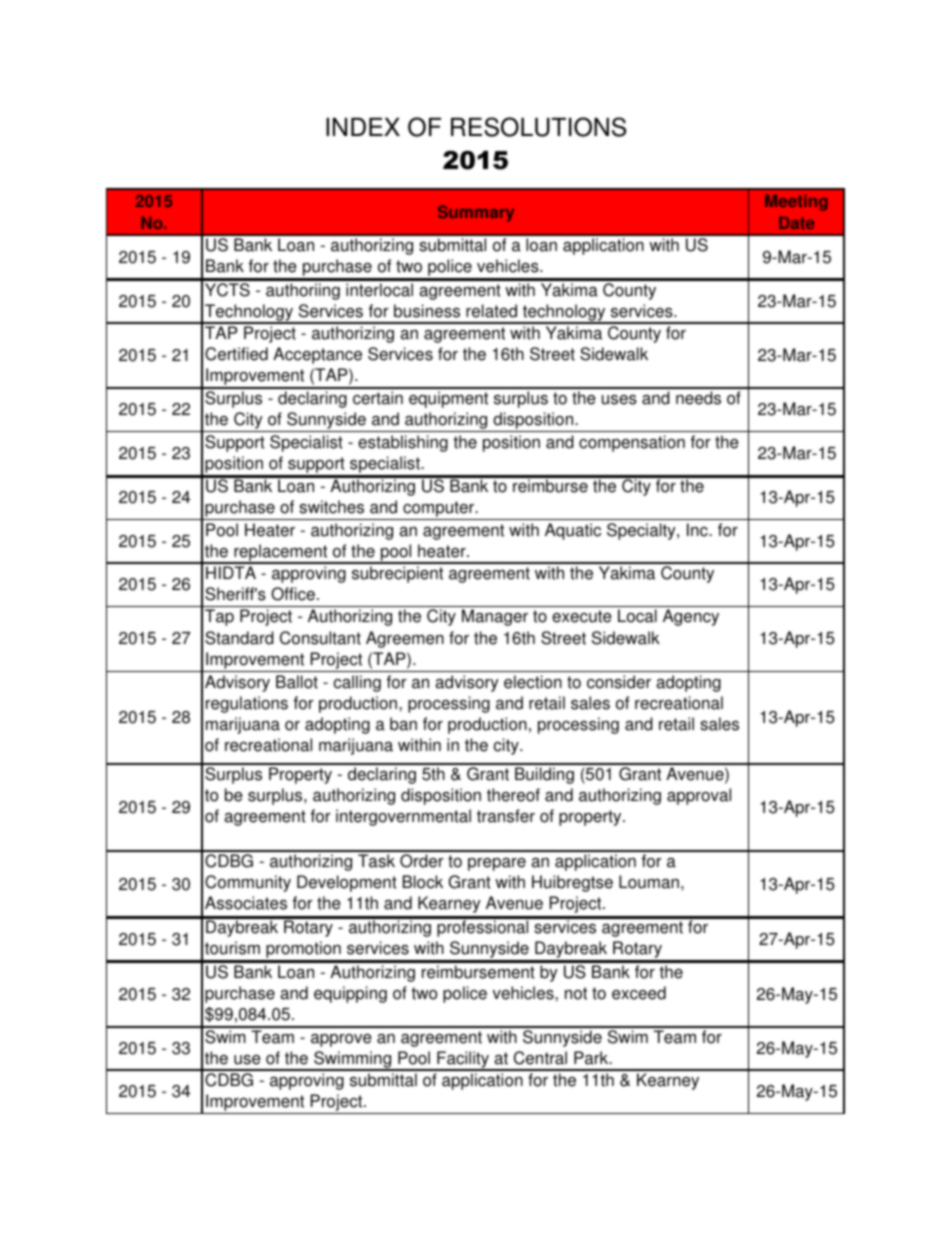 This page has height=1233, width=952. What do you see at coordinates (699, 796) in the page?
I see `approval` at bounding box center [699, 796].
